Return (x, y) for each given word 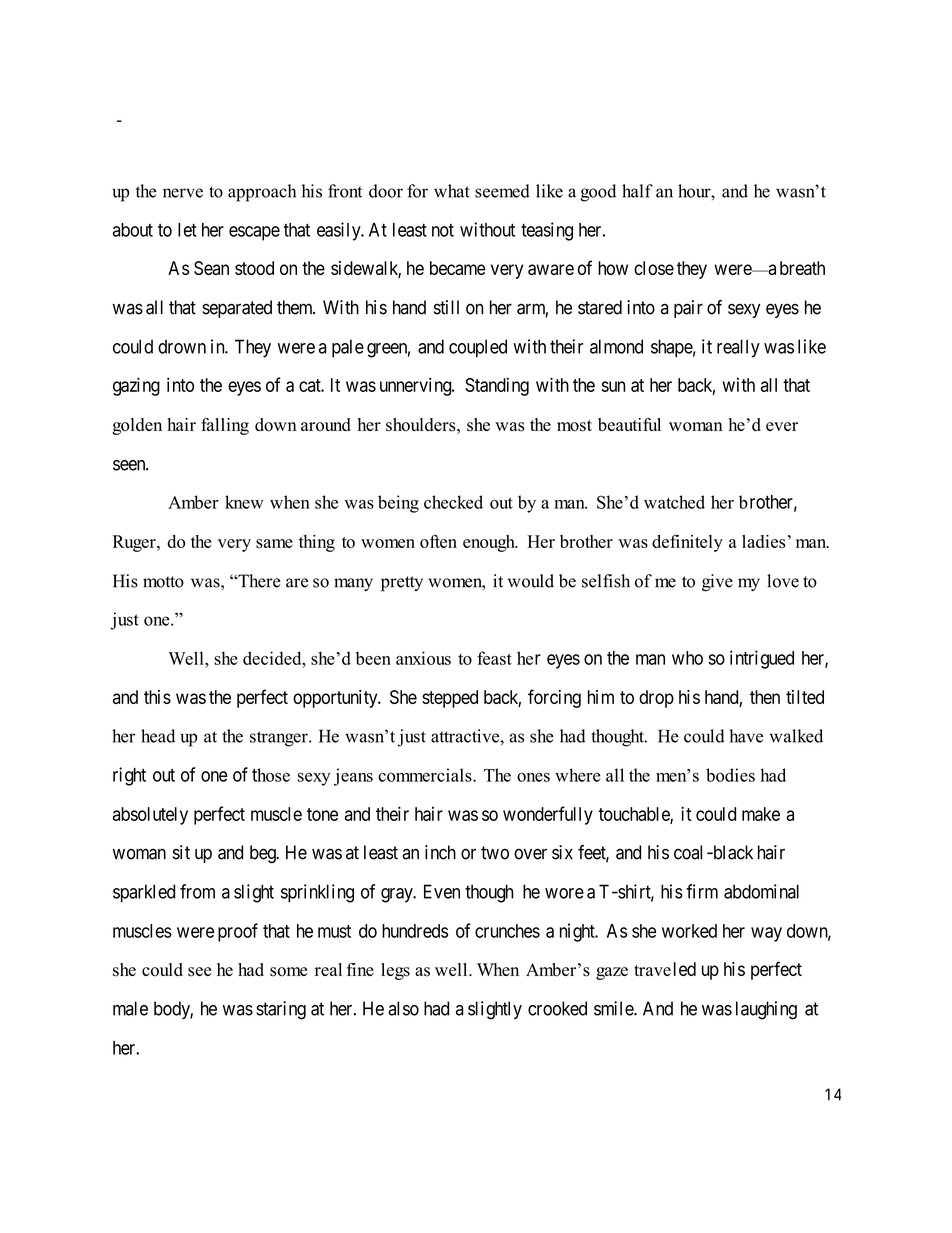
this (157, 697)
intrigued (762, 659)
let (187, 230)
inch (440, 852)
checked (453, 502)
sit (181, 852)
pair (688, 309)
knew (244, 502)
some (288, 972)
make (761, 814)
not (443, 230)
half (637, 191)
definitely (687, 543)
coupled (478, 348)
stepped (450, 699)
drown (182, 346)
